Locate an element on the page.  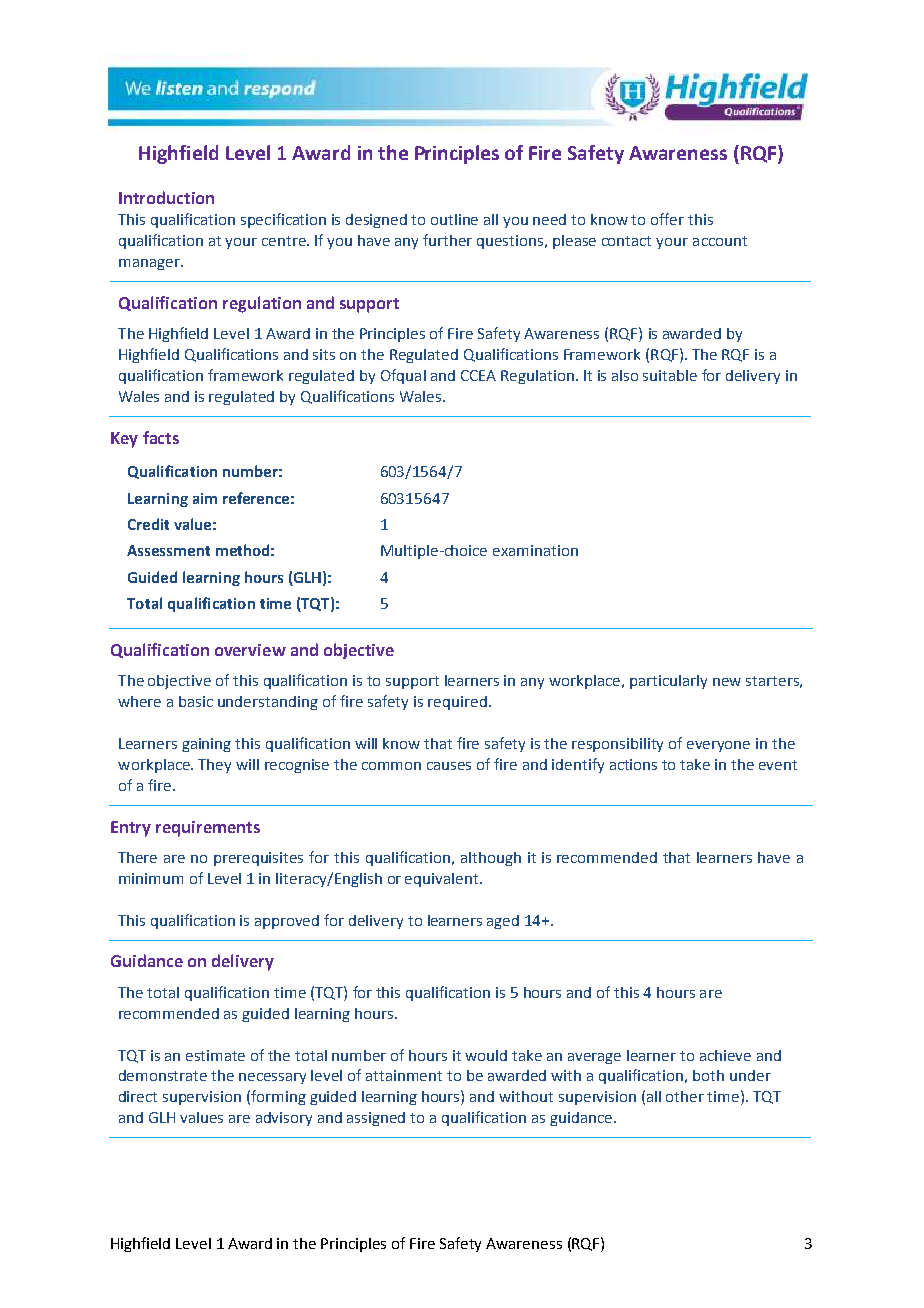
outline is located at coordinates (454, 219).
